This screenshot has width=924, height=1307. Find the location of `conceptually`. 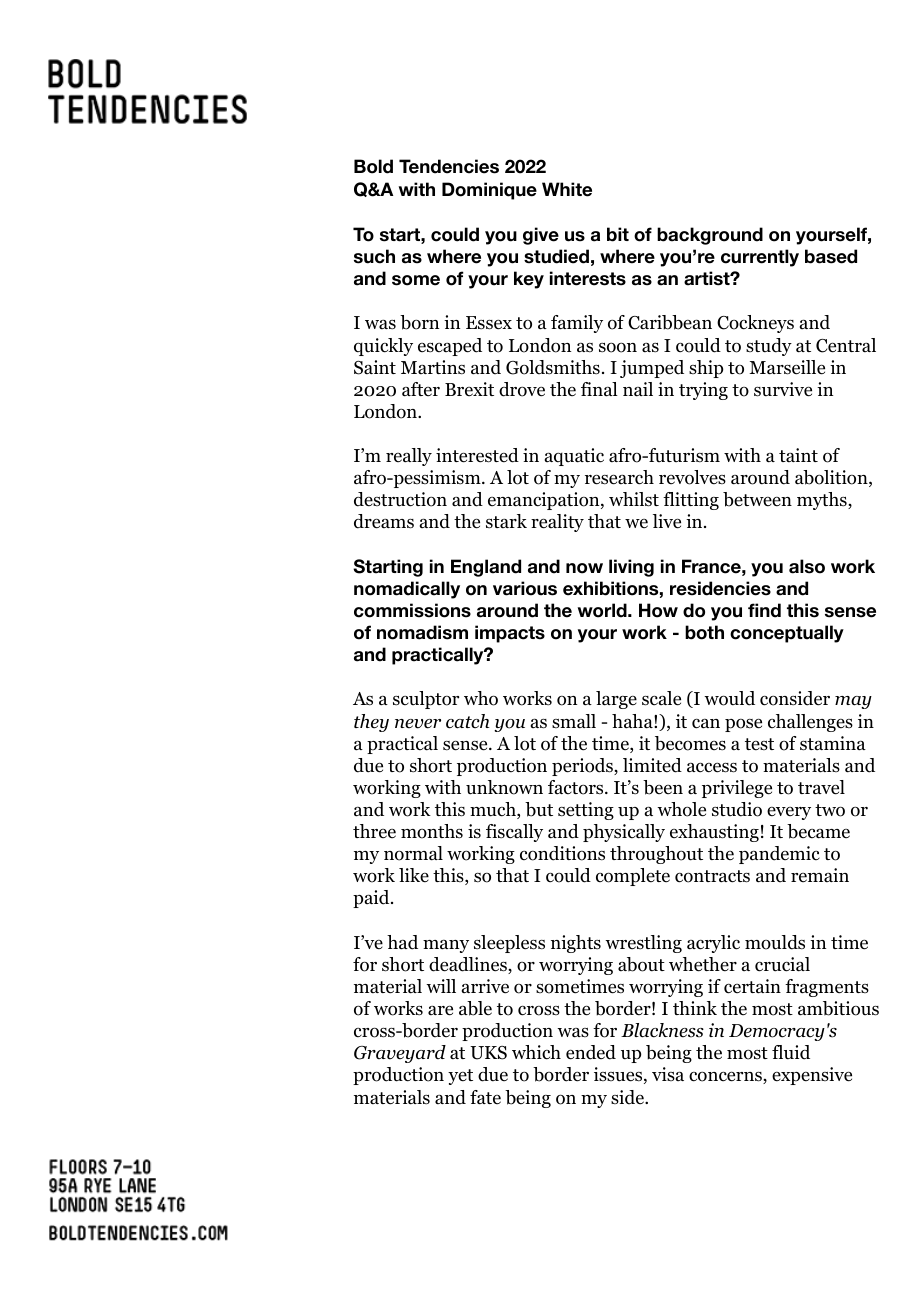

conceptually is located at coordinates (787, 634).
